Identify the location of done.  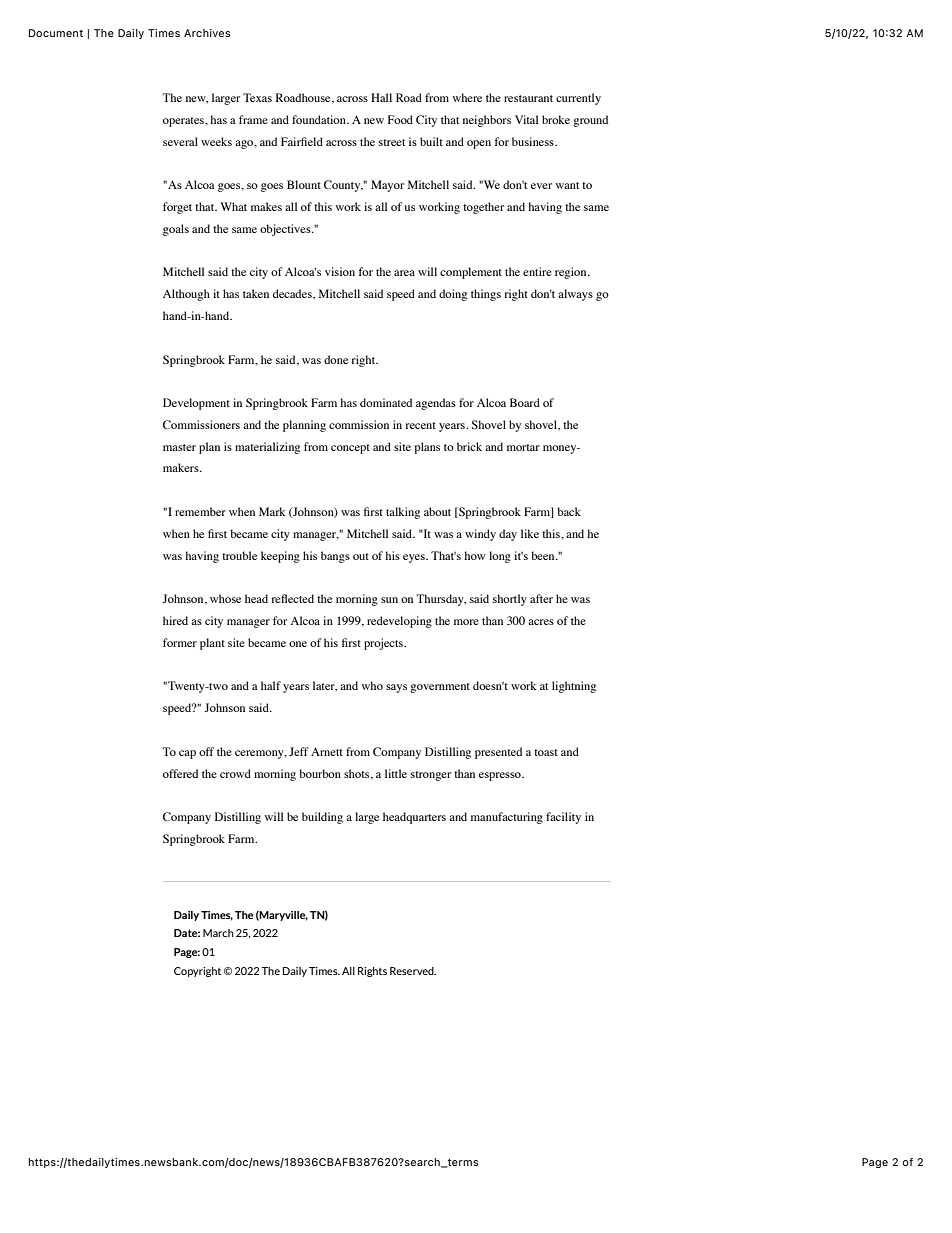
(336, 359).
